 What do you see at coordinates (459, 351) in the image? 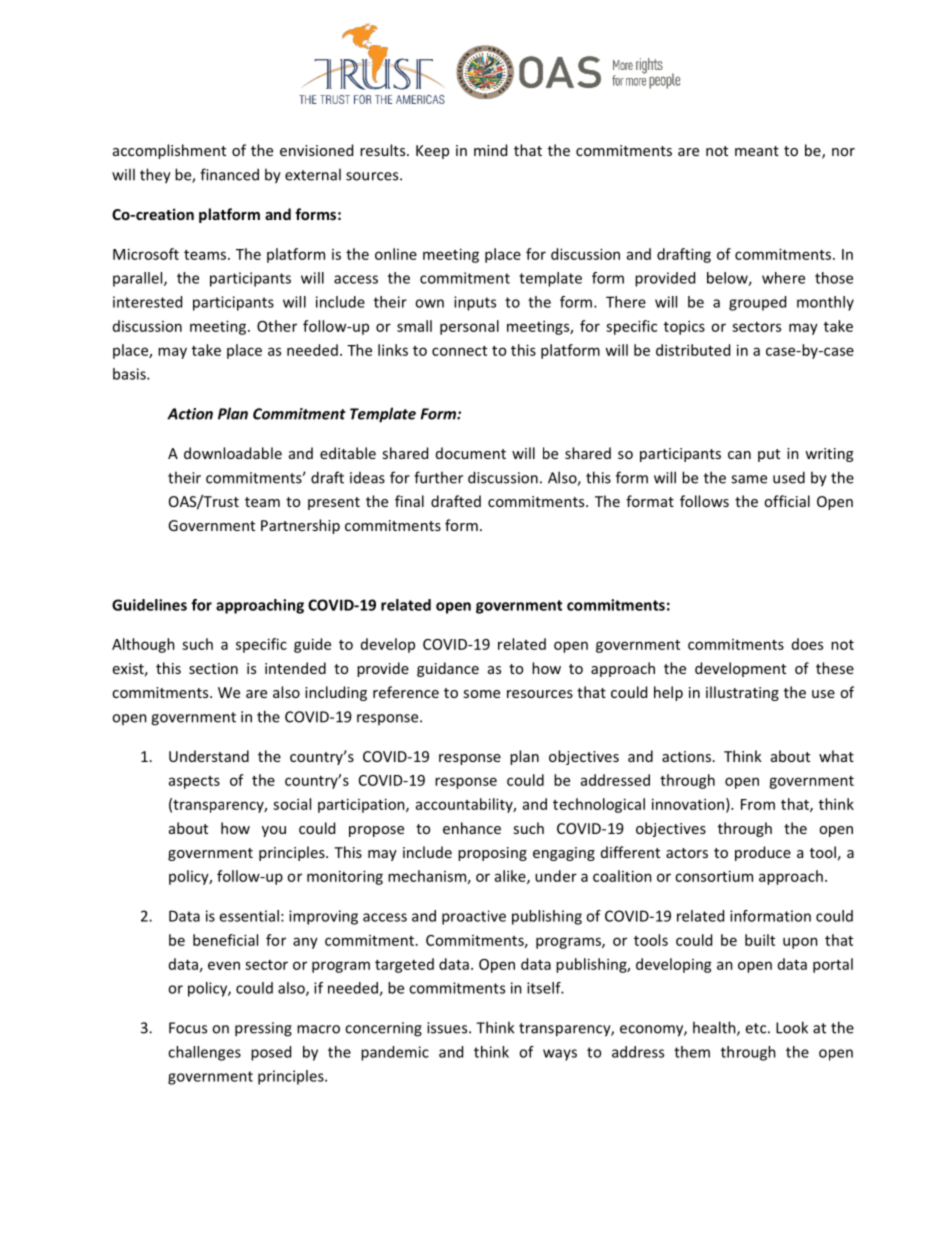
I see `connect` at bounding box center [459, 351].
